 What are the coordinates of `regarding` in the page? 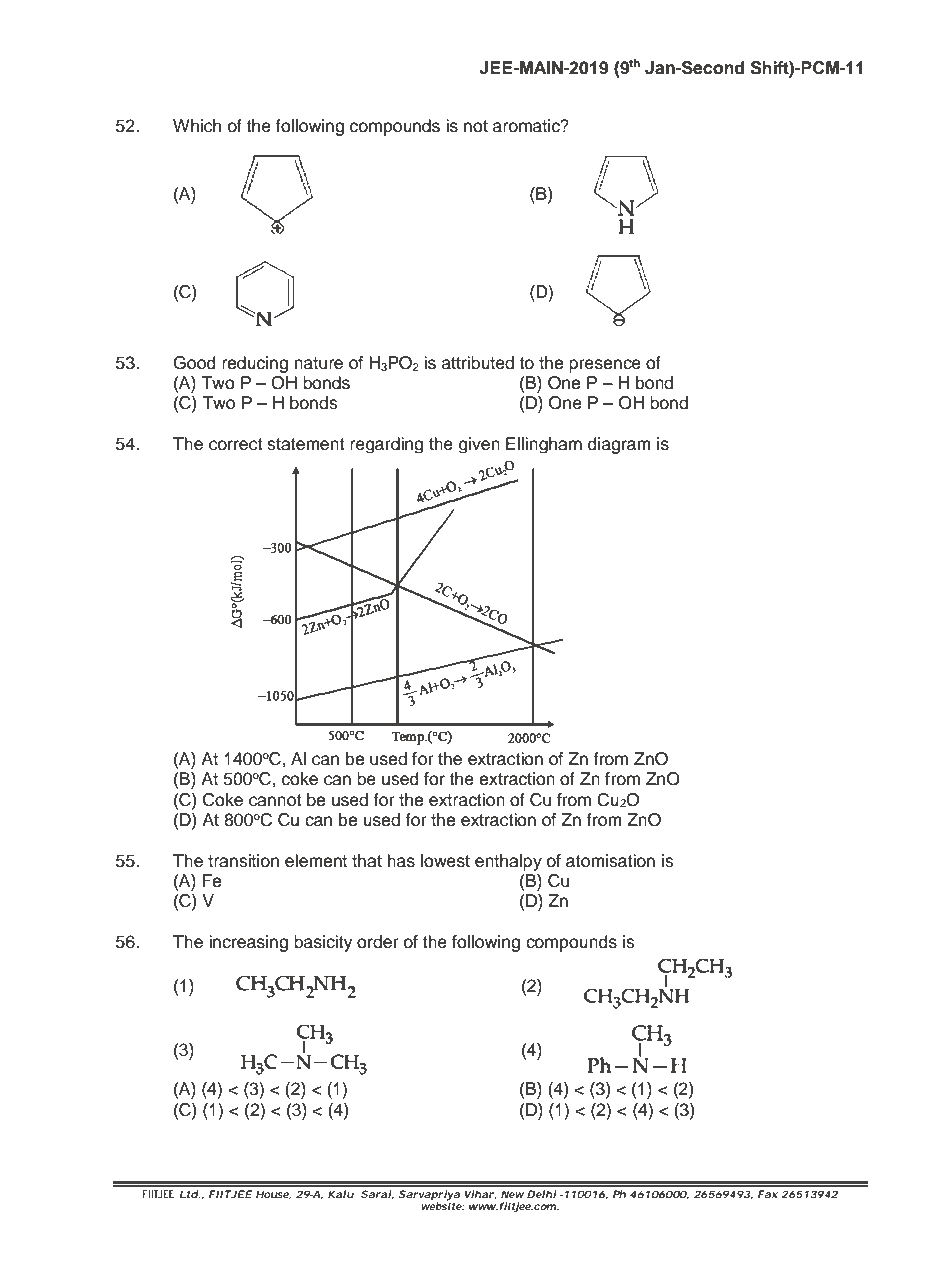 It's located at (386, 445).
